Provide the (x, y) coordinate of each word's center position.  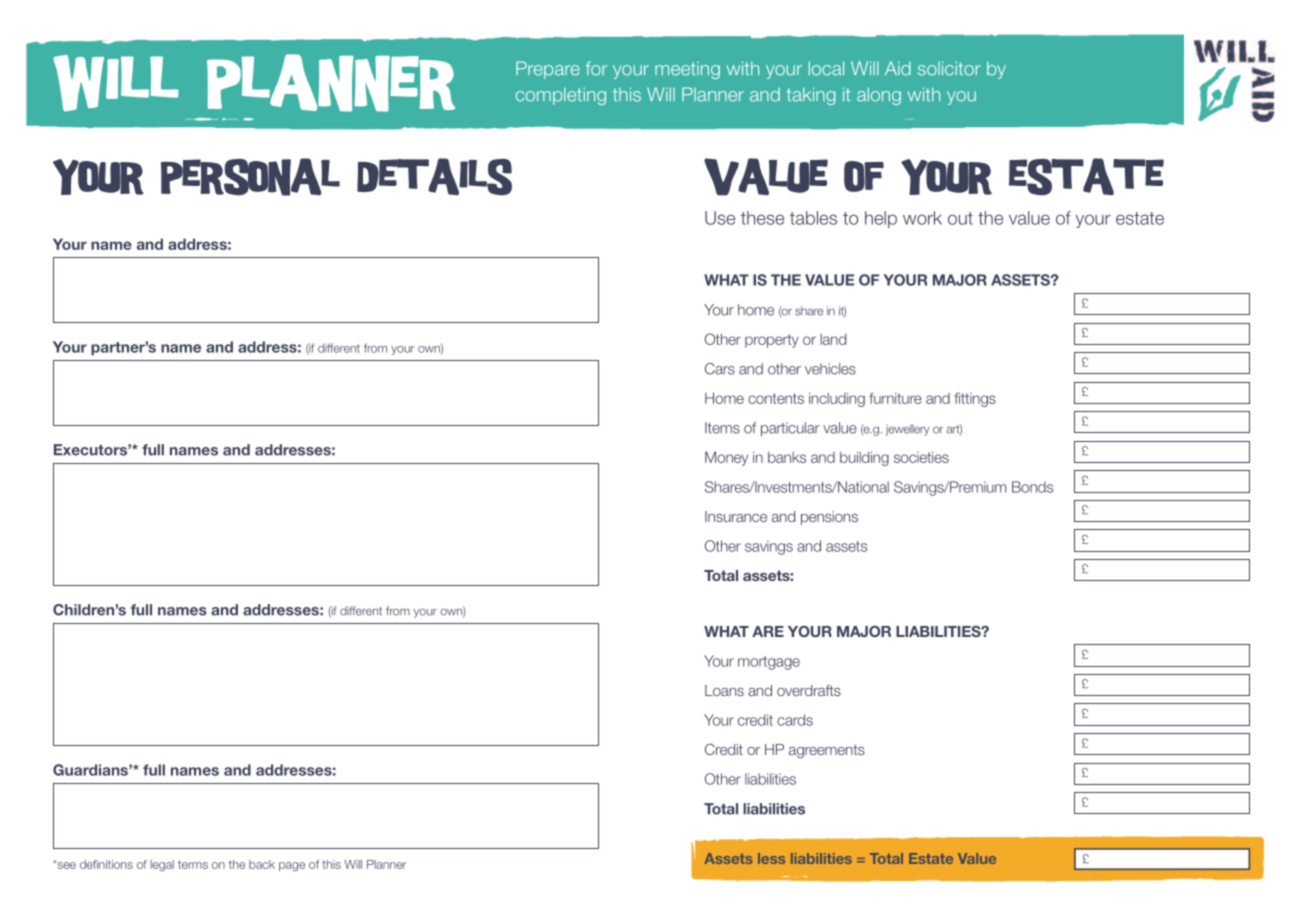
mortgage (769, 663)
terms (193, 864)
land (833, 339)
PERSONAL (250, 177)
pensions (829, 518)
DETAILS (434, 177)
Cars (720, 369)
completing (561, 96)
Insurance (736, 516)
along (879, 96)
